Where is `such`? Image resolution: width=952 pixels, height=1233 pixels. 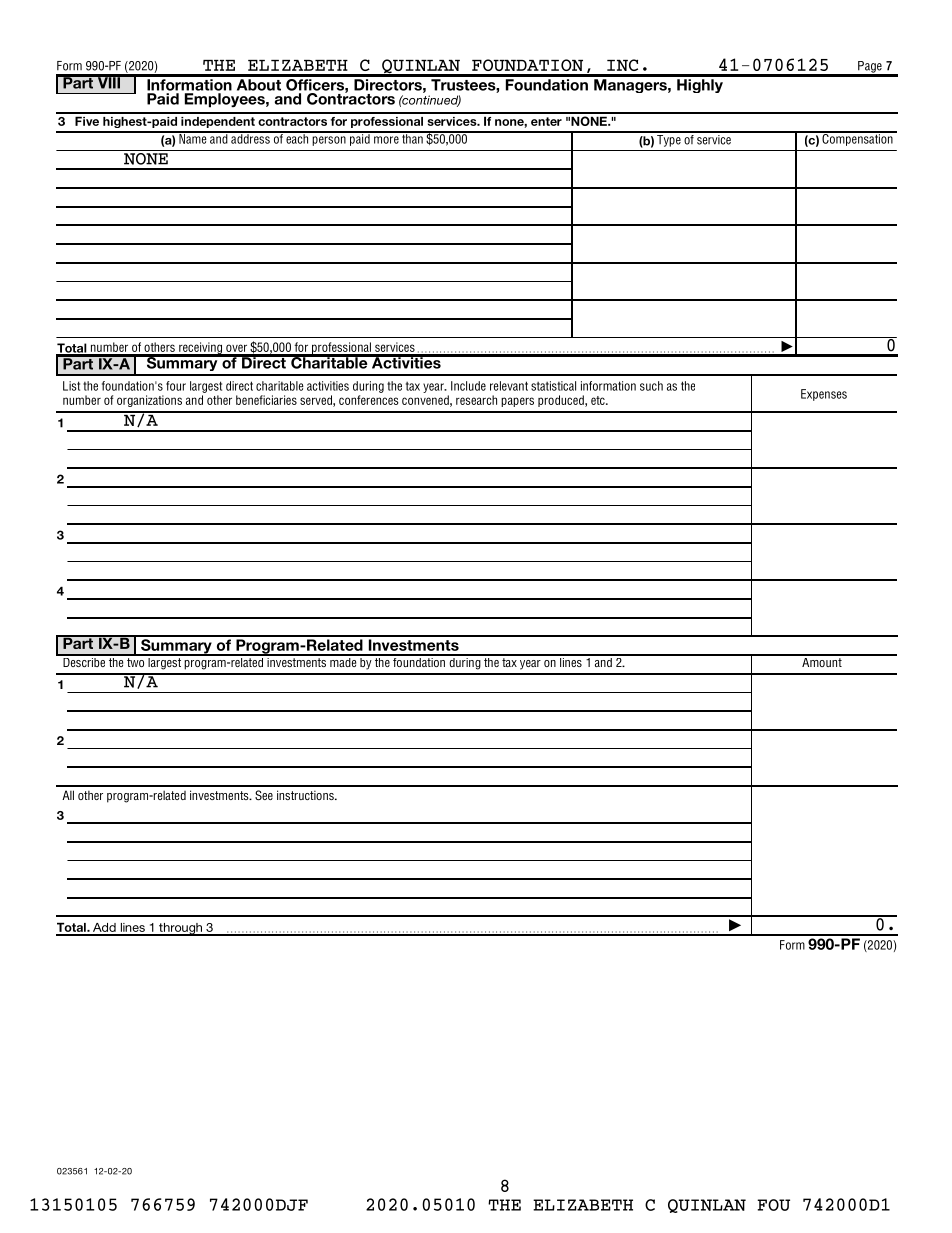
such is located at coordinates (651, 386).
